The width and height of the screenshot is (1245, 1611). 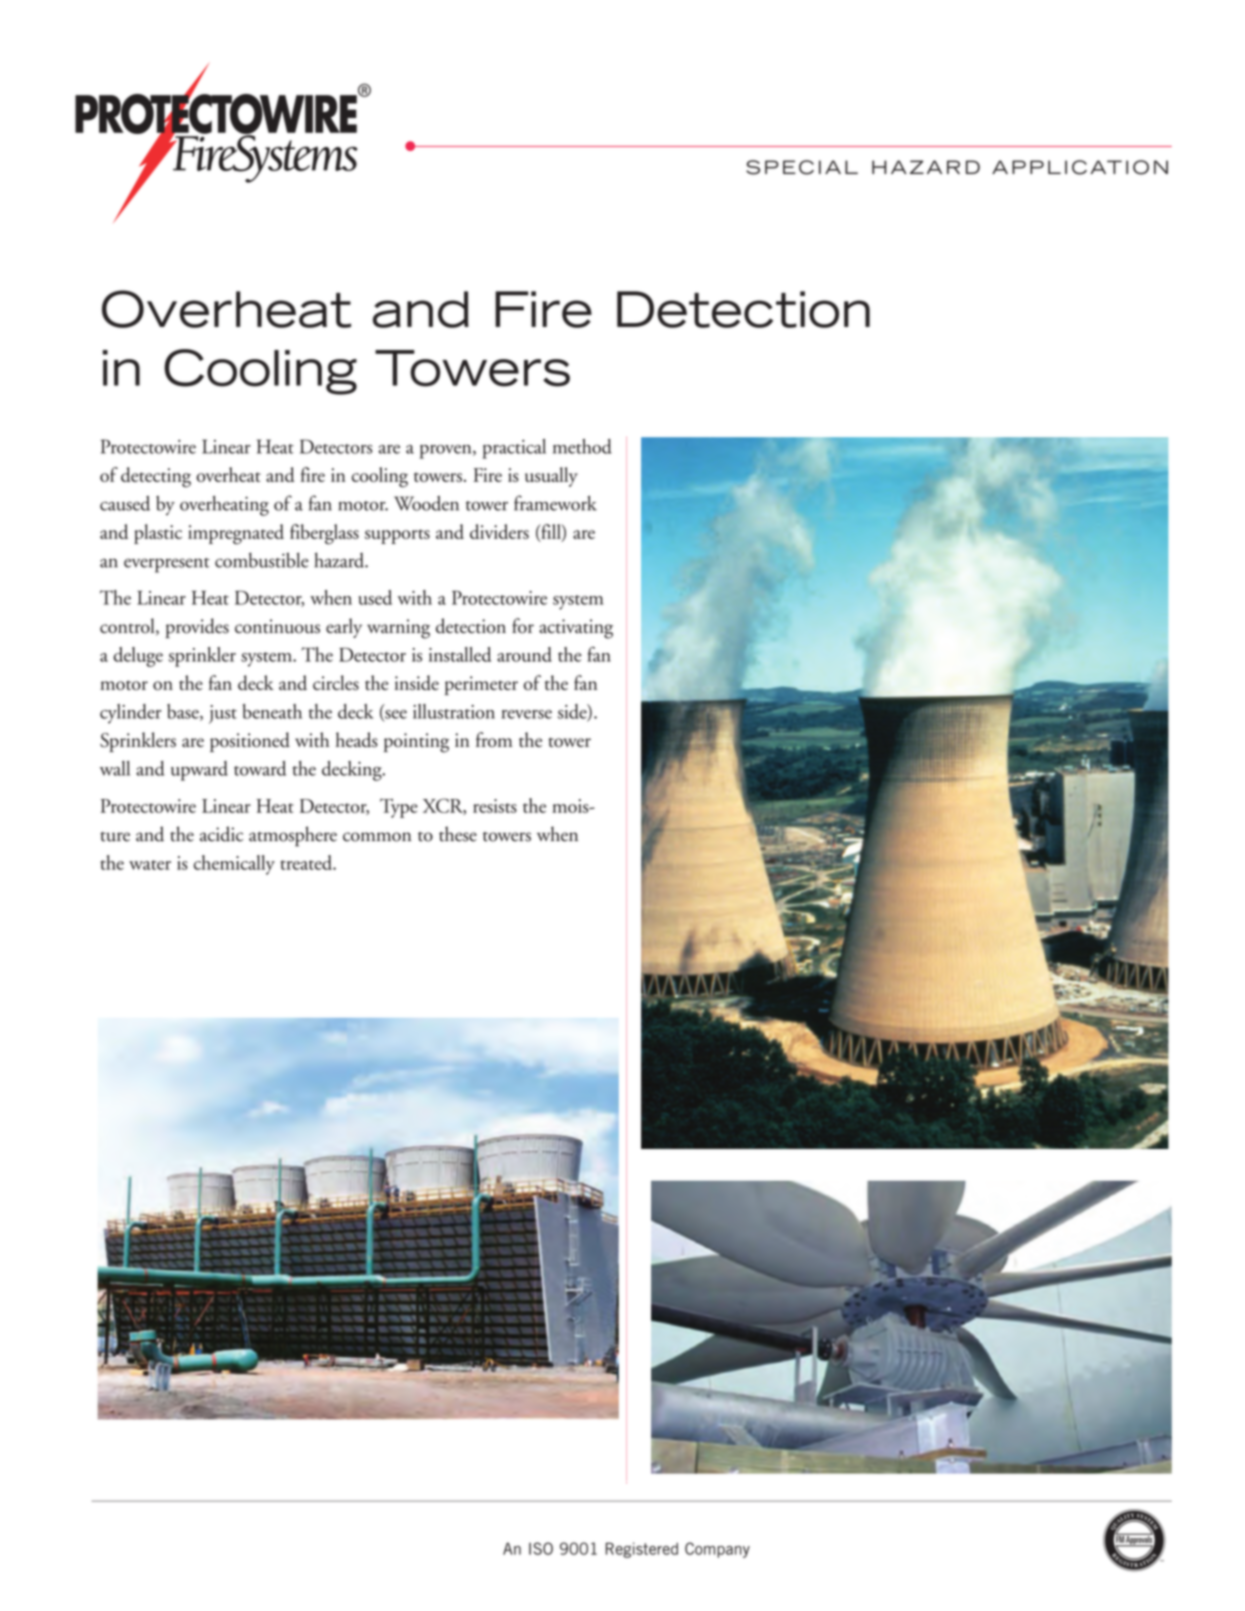 I want to click on method, so click(x=582, y=446).
